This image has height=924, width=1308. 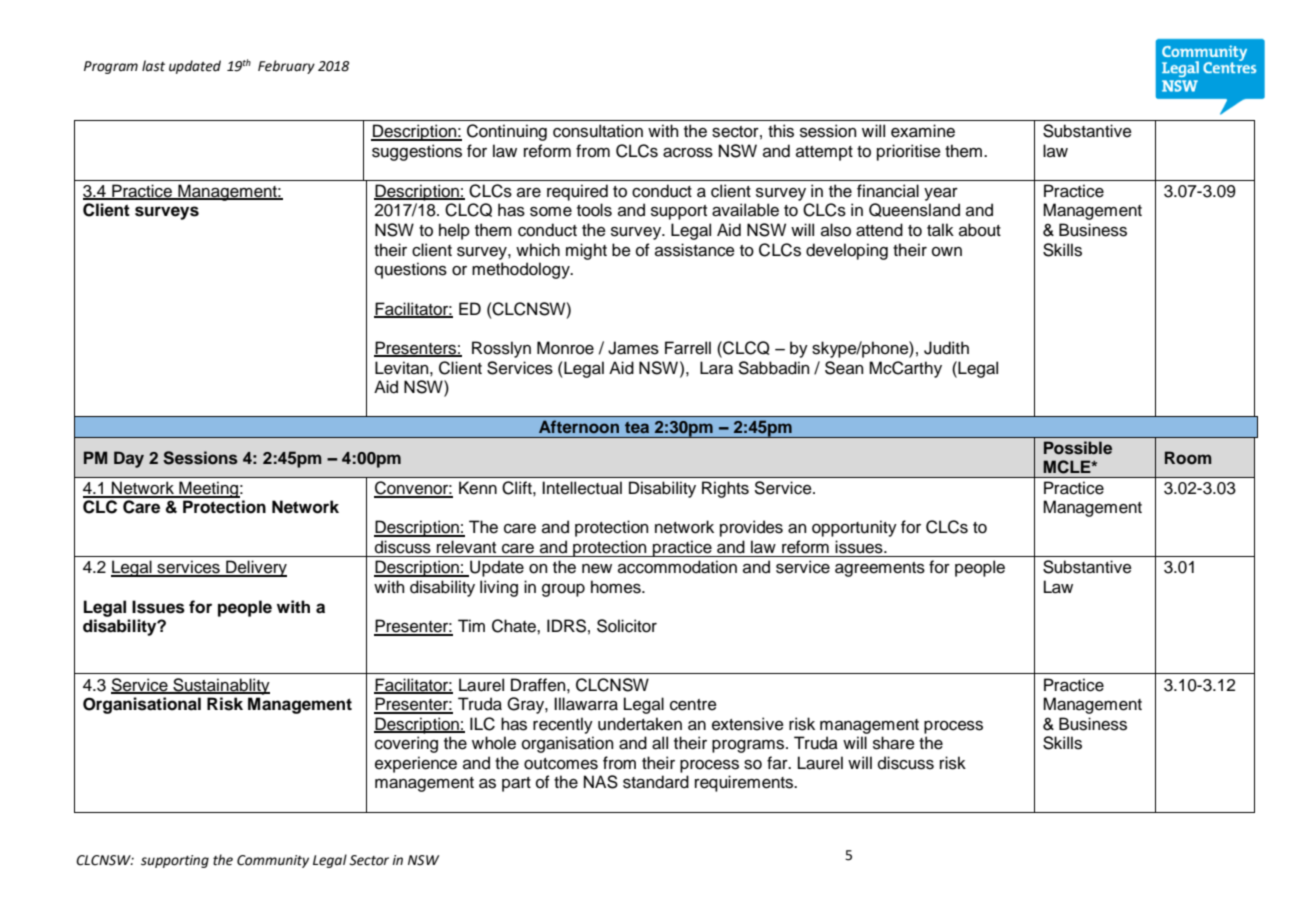 What do you see at coordinates (695, 250) in the image?
I see `assistance` at bounding box center [695, 250].
